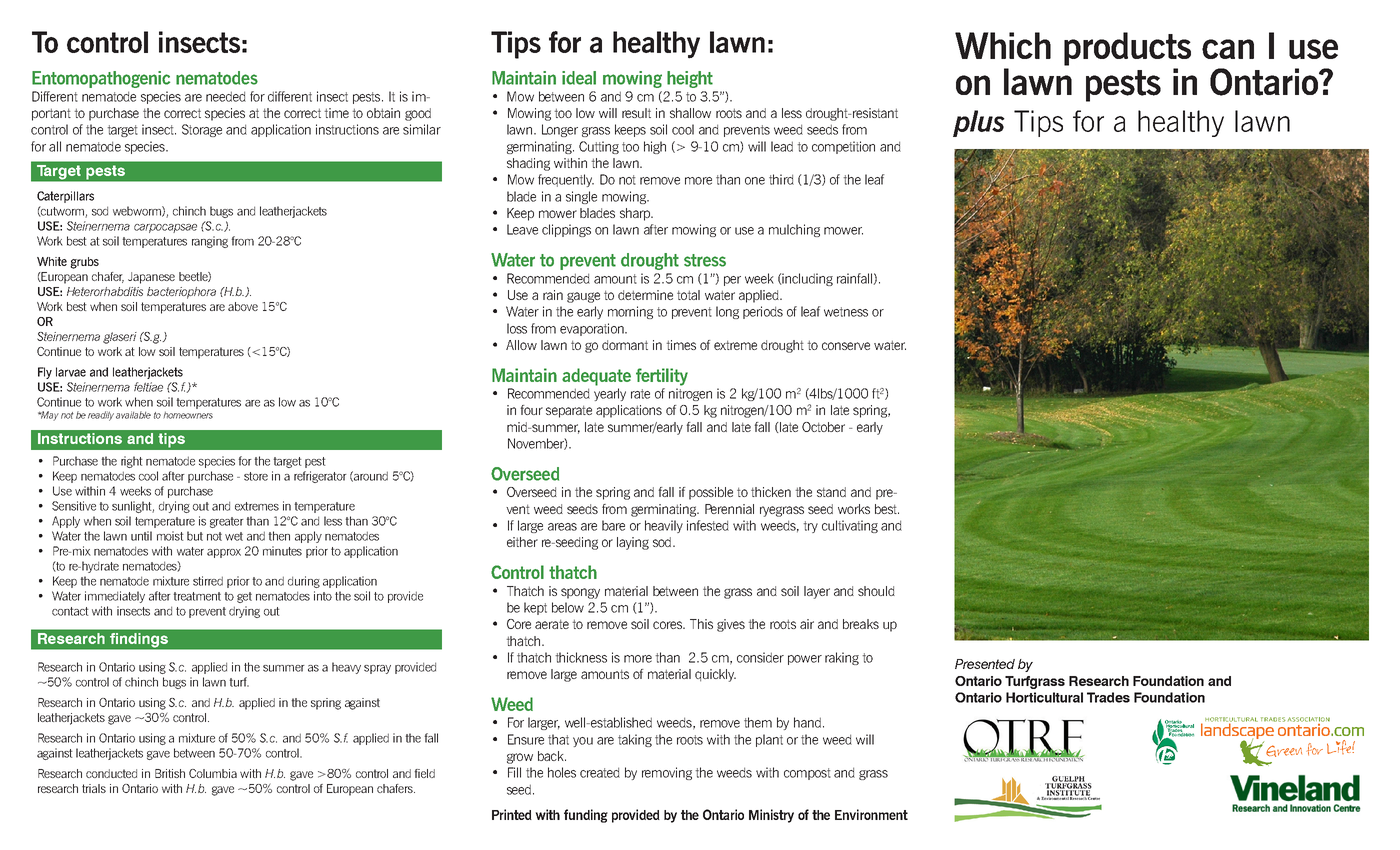 This page has height=850, width=1400. What do you see at coordinates (1127, 49) in the page?
I see `products` at bounding box center [1127, 49].
